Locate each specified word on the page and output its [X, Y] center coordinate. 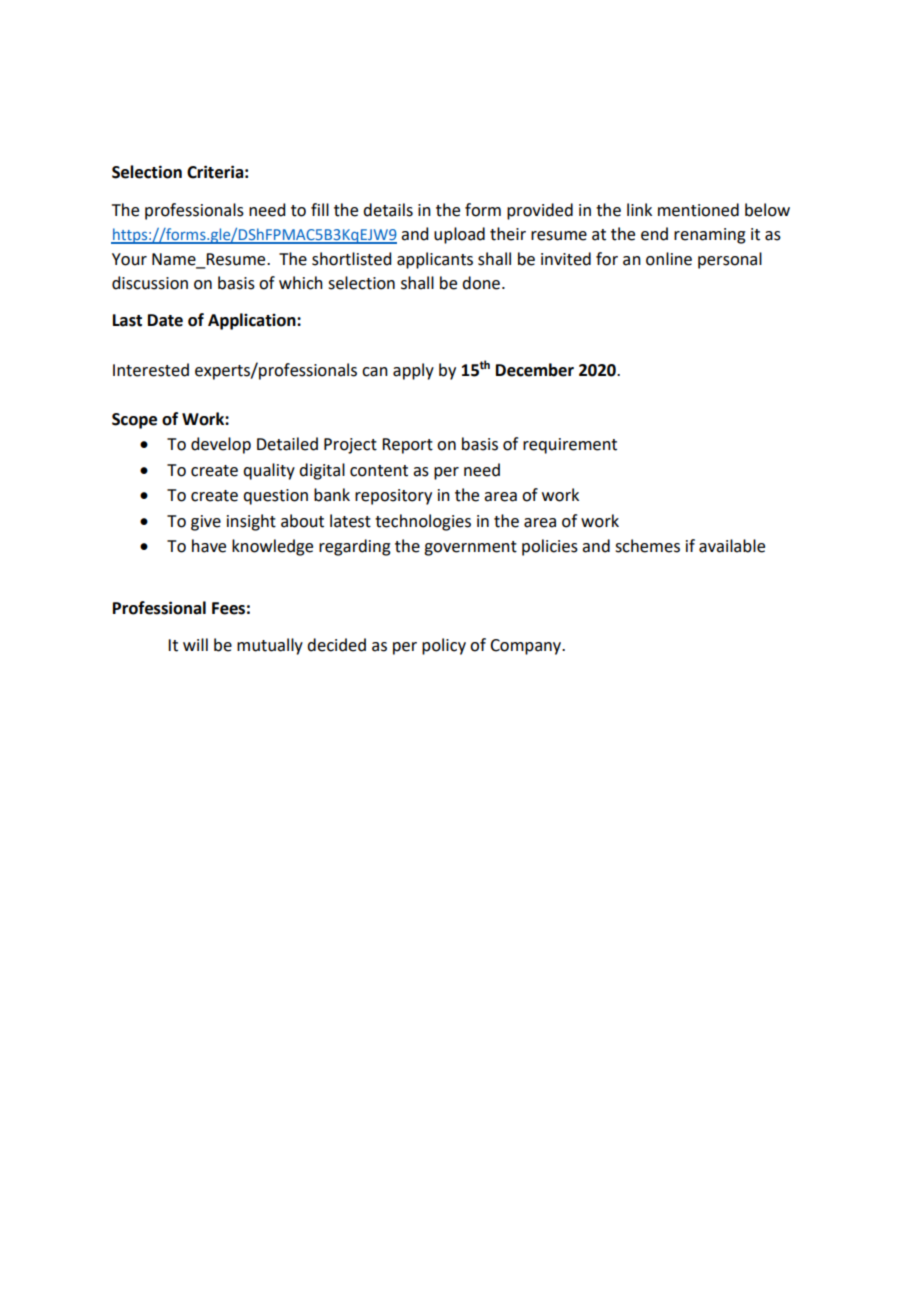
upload [459, 235]
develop [221, 445]
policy [444, 646]
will [195, 644]
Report [407, 446]
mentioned [698, 210]
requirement [570, 446]
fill [320, 209]
